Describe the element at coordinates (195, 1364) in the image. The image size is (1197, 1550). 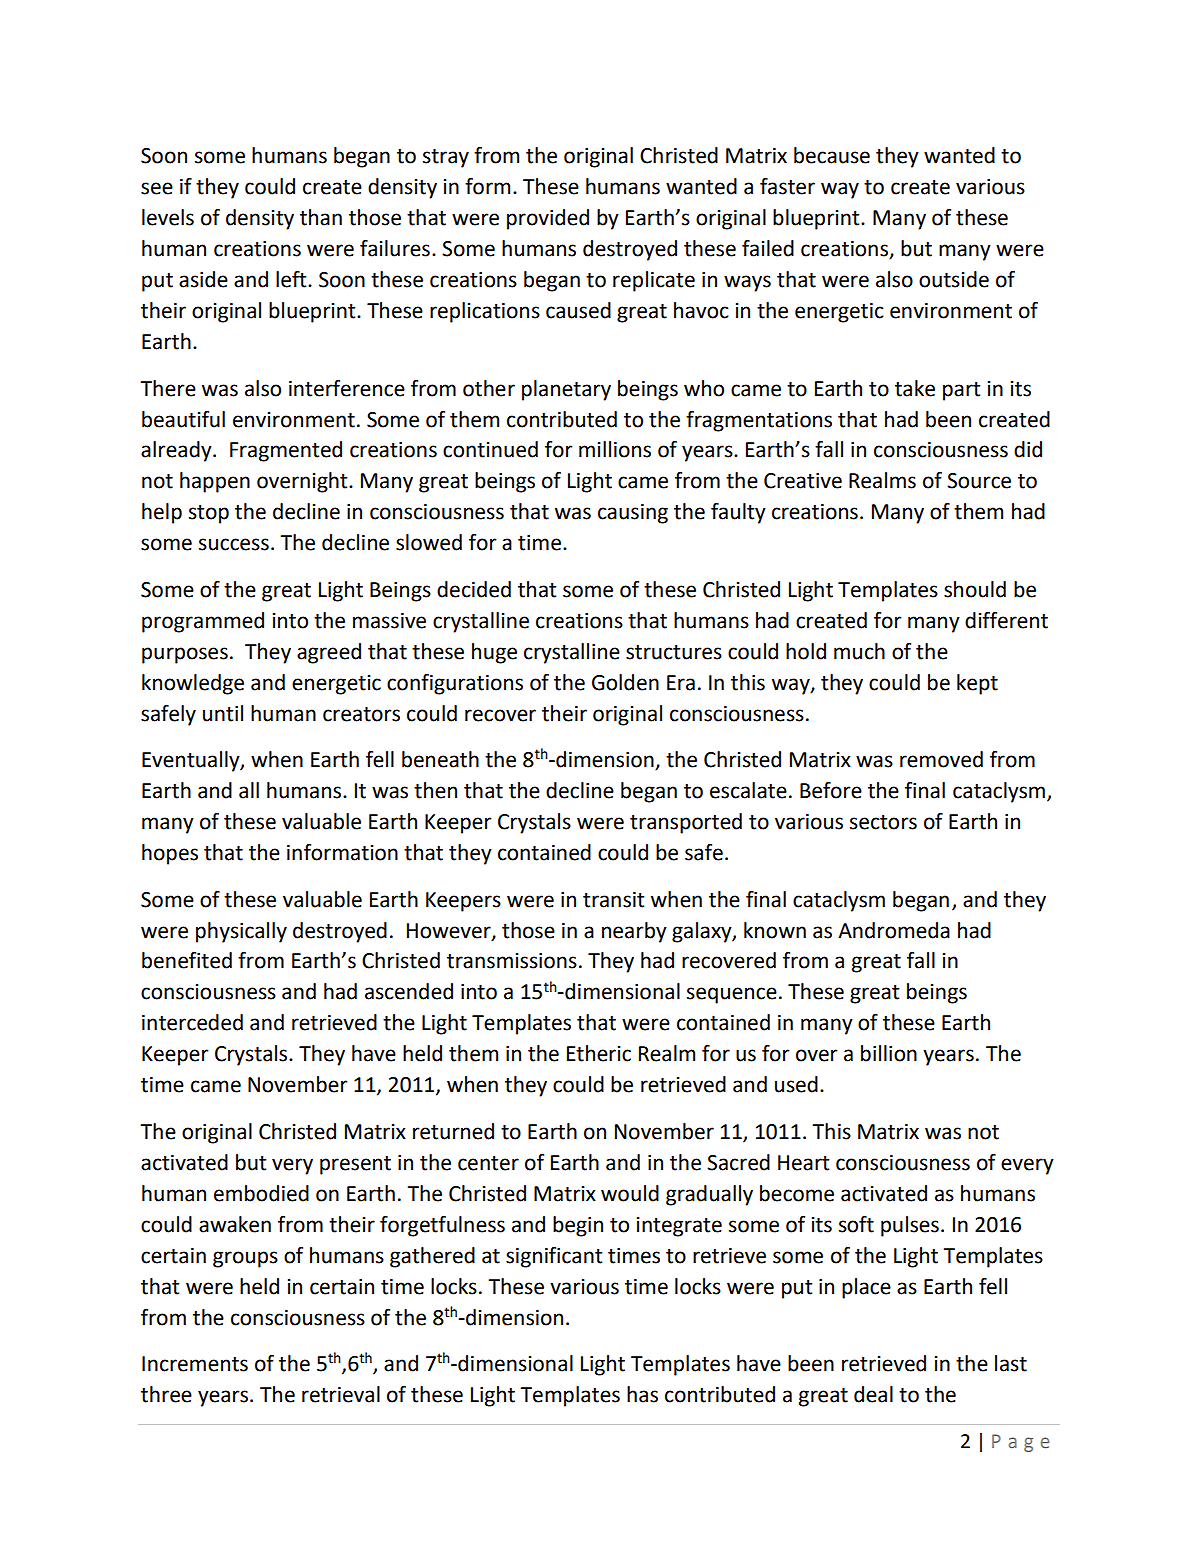
I see `Increments` at that location.
